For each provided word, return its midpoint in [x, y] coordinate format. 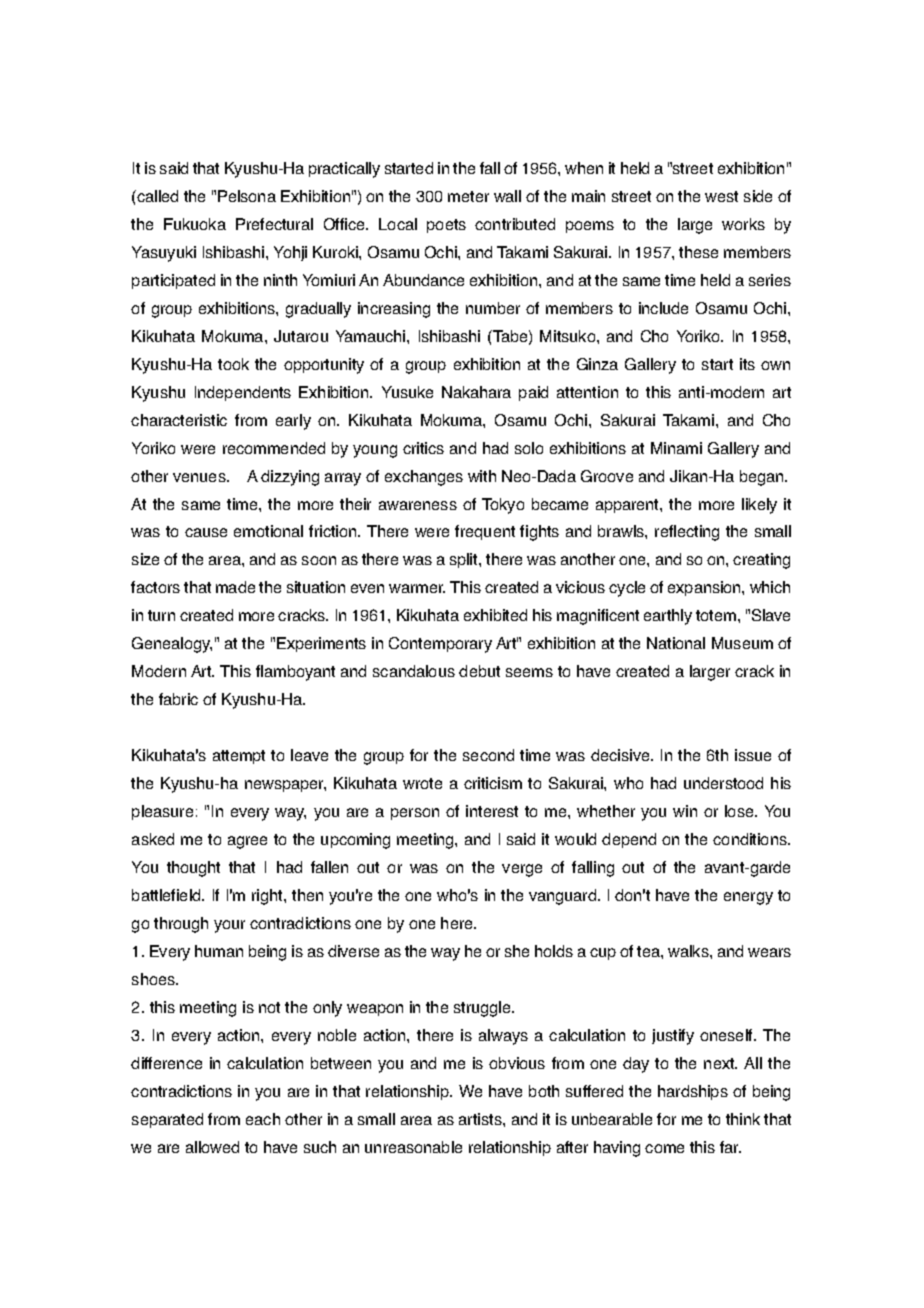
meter [468, 196]
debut [479, 671]
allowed [212, 1147]
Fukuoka [195, 224]
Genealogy [172, 645]
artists [481, 1119]
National [676, 643]
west [721, 196]
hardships [693, 1092]
